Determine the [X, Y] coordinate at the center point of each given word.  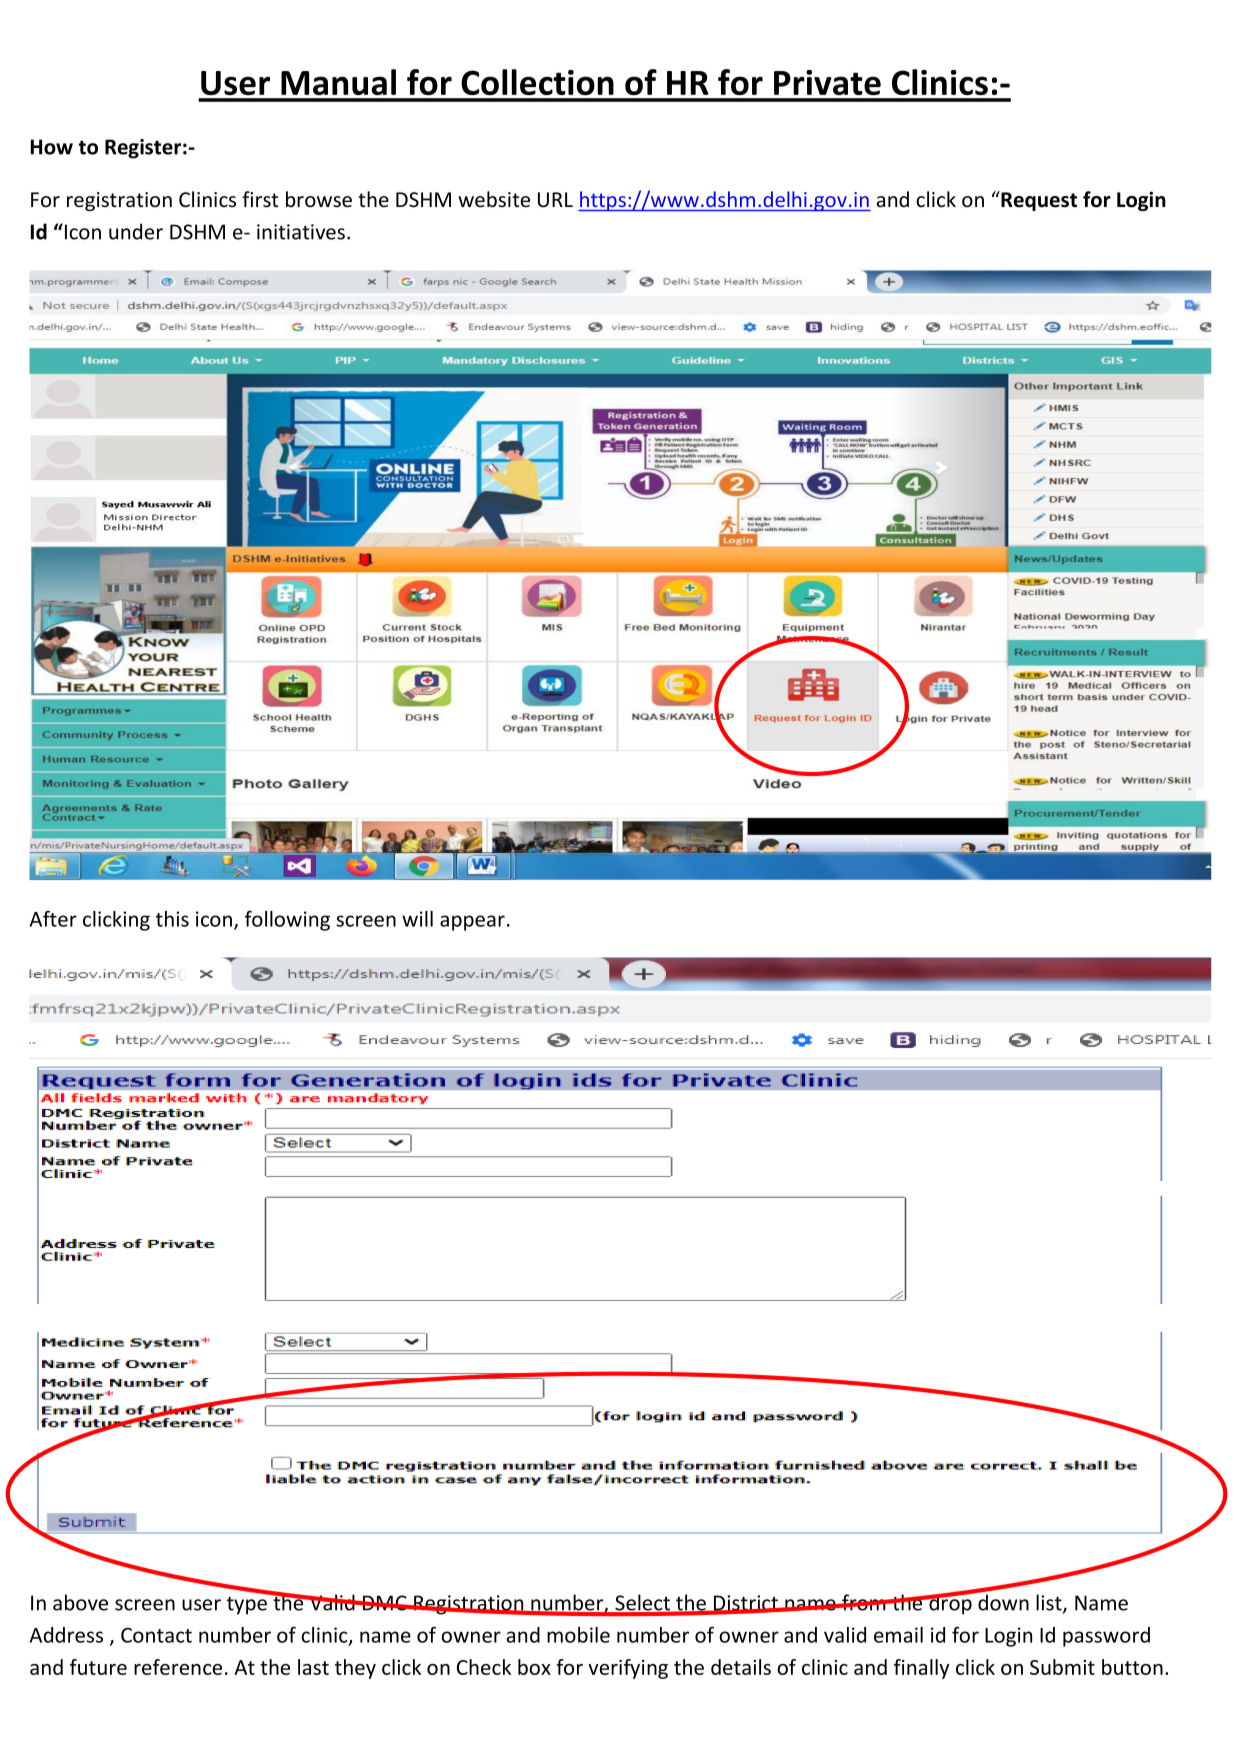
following [287, 921]
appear [472, 923]
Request [1038, 201]
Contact [156, 1635]
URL [555, 200]
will [417, 919]
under [136, 231]
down [1002, 1601]
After [53, 919]
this [172, 919]
